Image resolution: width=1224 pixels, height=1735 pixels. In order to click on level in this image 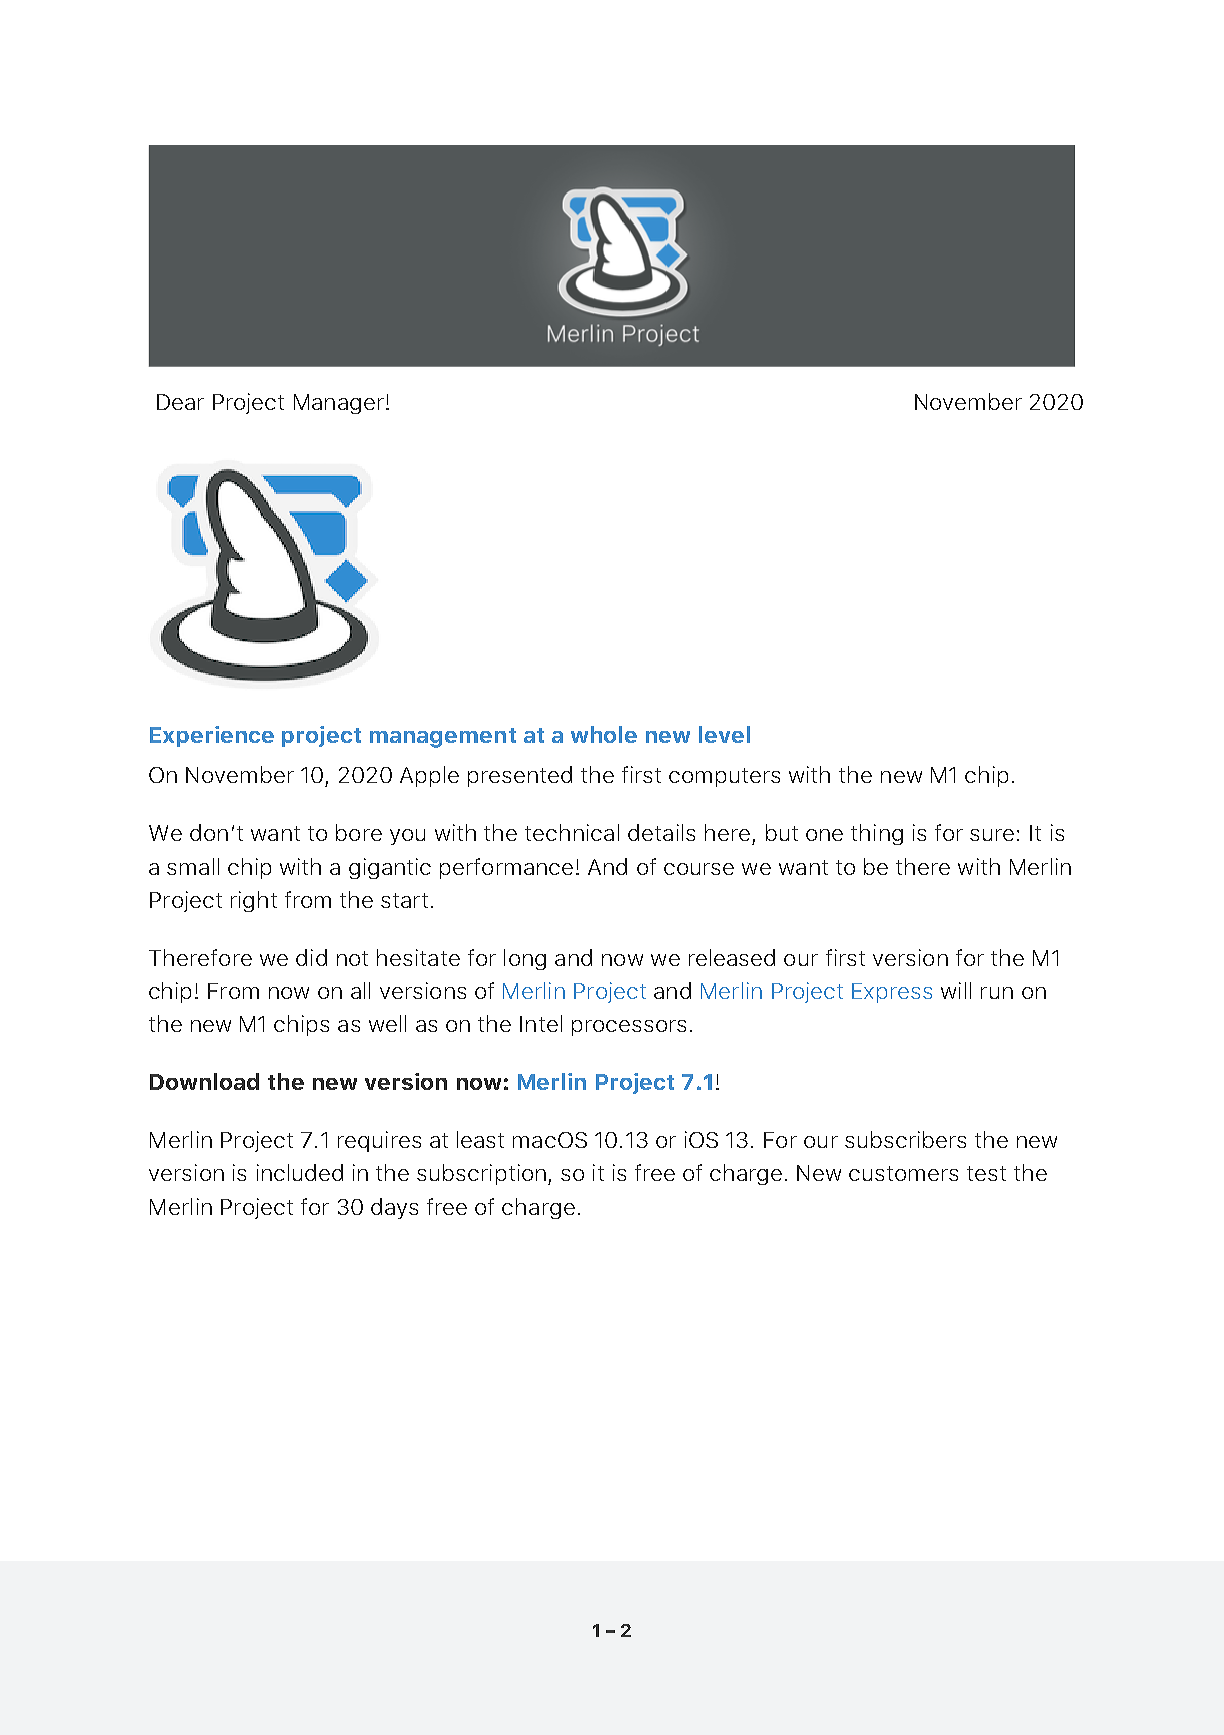, I will do `click(724, 734)`.
